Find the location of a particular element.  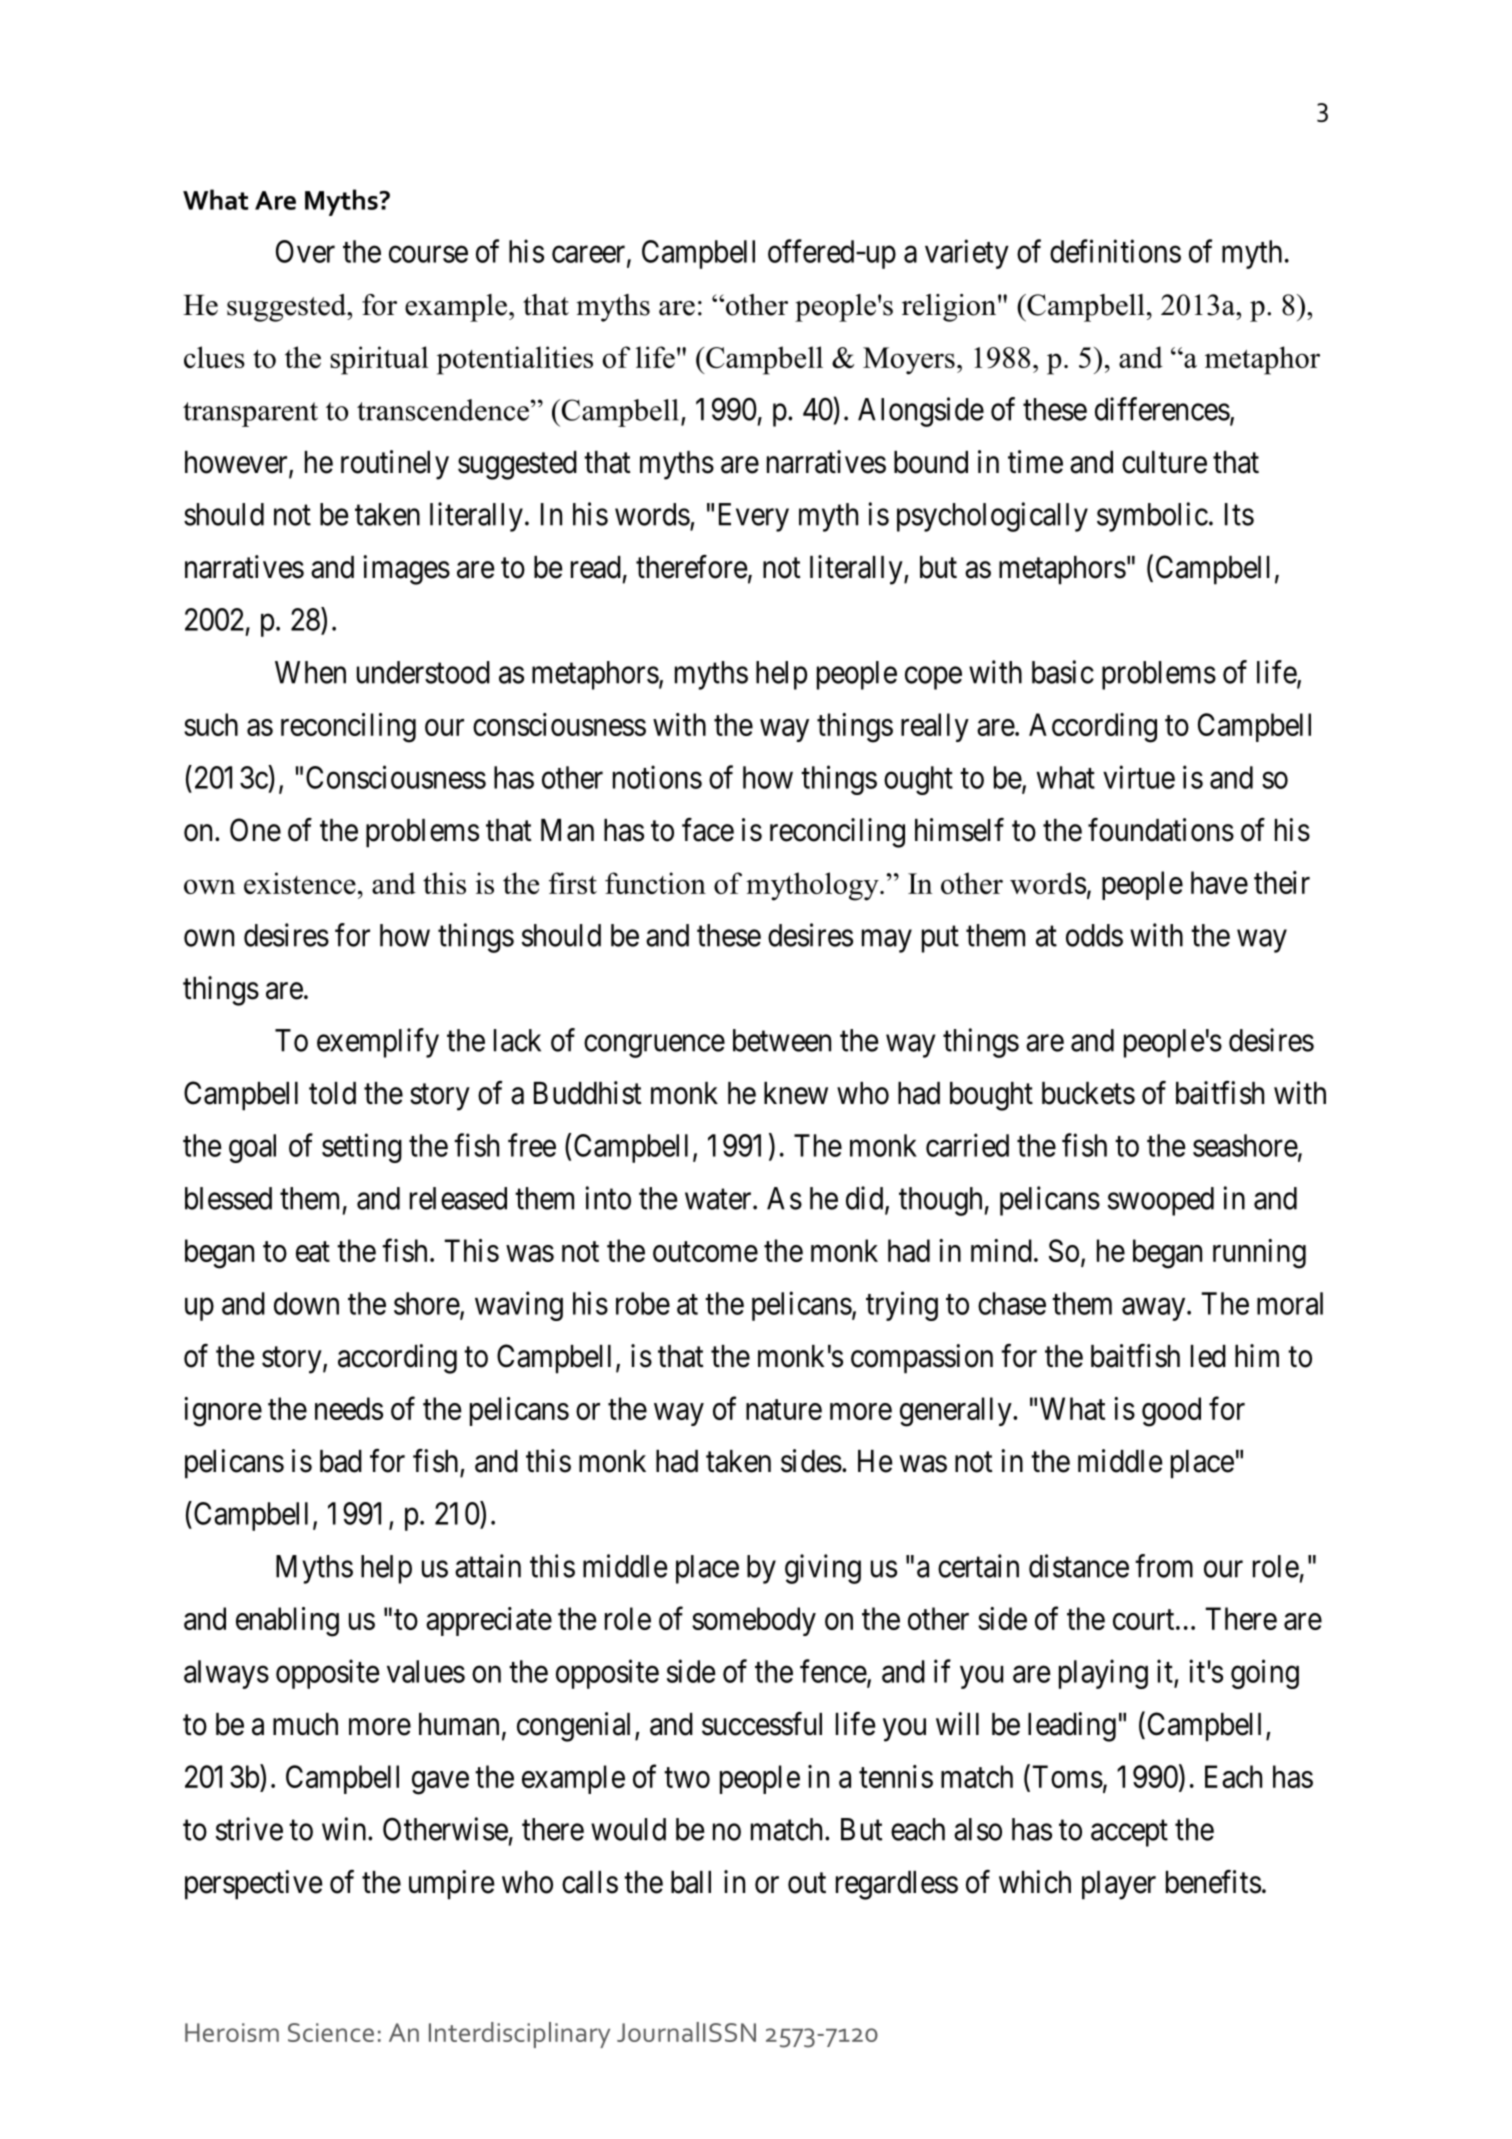

Moyers is located at coordinates (909, 361).
